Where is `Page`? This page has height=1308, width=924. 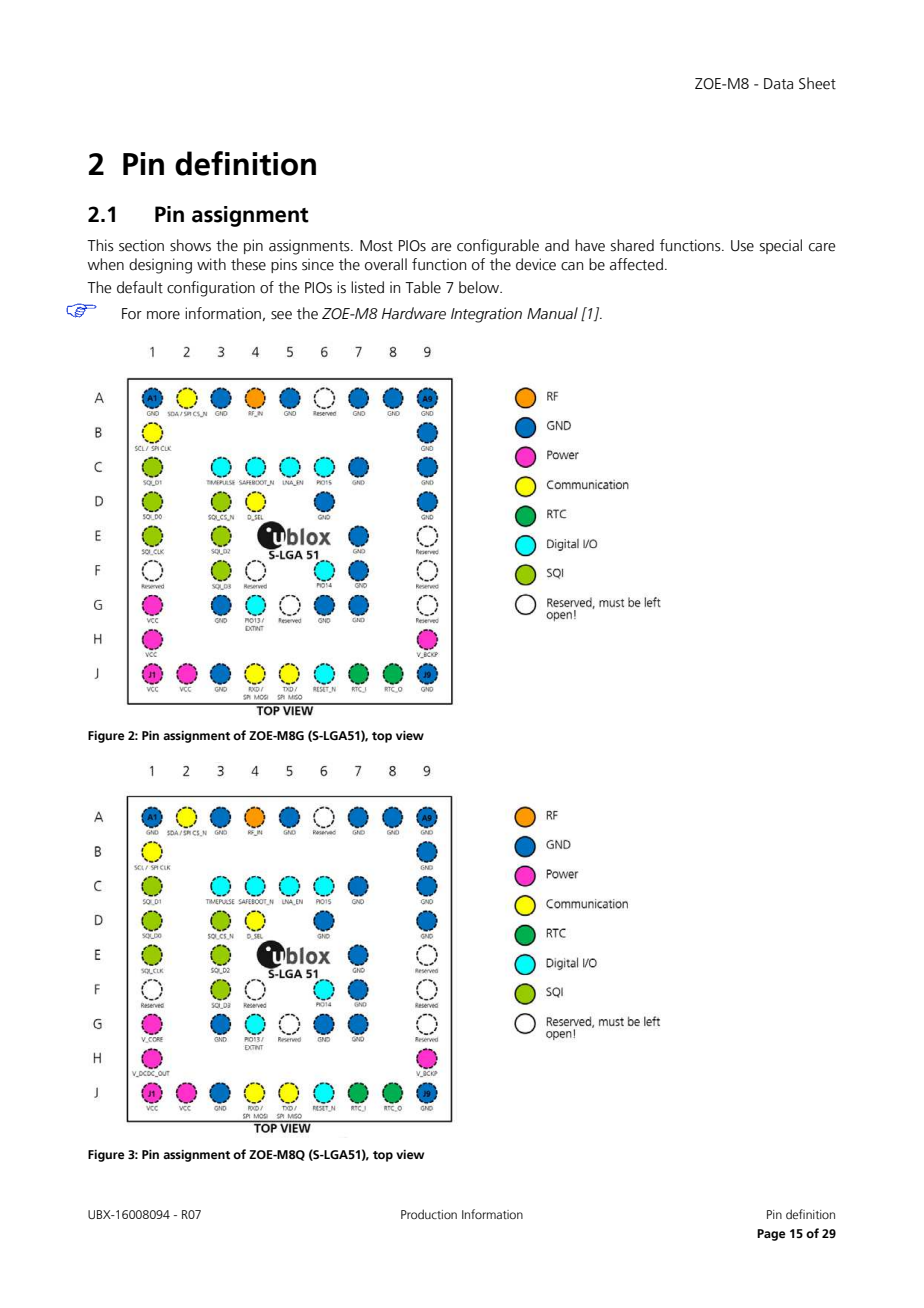 Page is located at coordinates (771, 1235).
